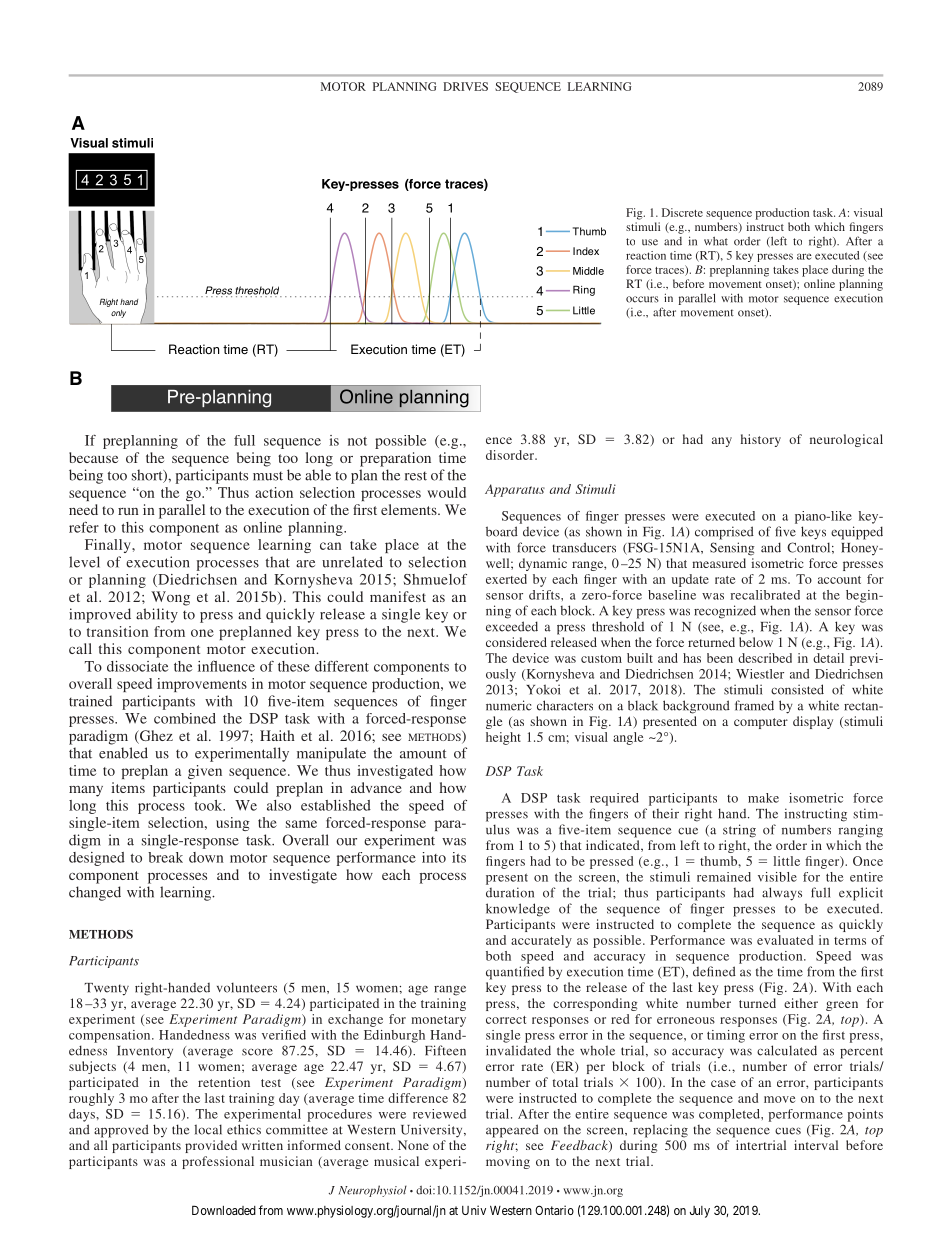 The height and width of the screenshot is (1237, 952). What do you see at coordinates (465, 86) in the screenshot?
I see `DRIVES` at bounding box center [465, 86].
